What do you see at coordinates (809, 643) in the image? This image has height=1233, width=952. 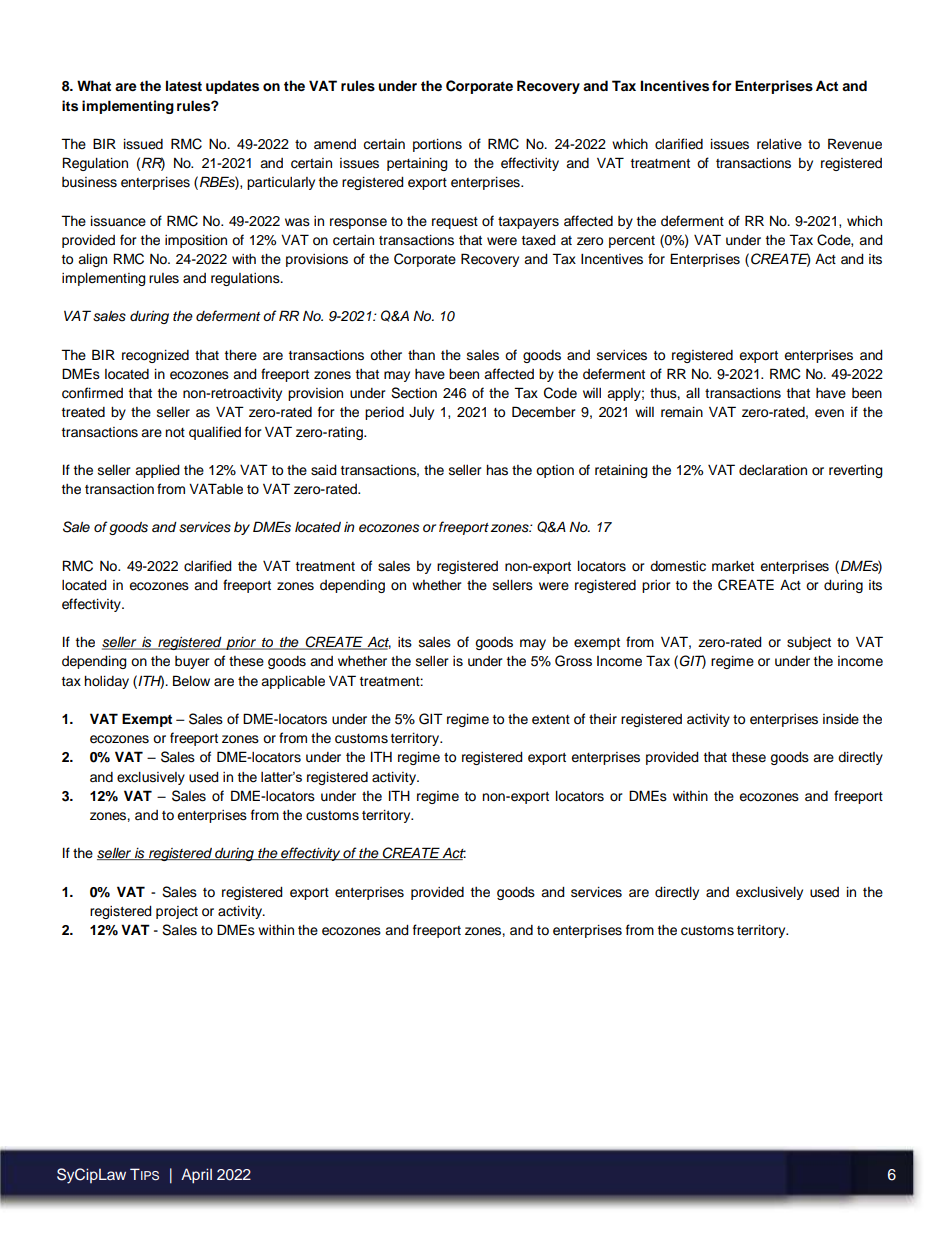 I see `subject` at bounding box center [809, 643].
